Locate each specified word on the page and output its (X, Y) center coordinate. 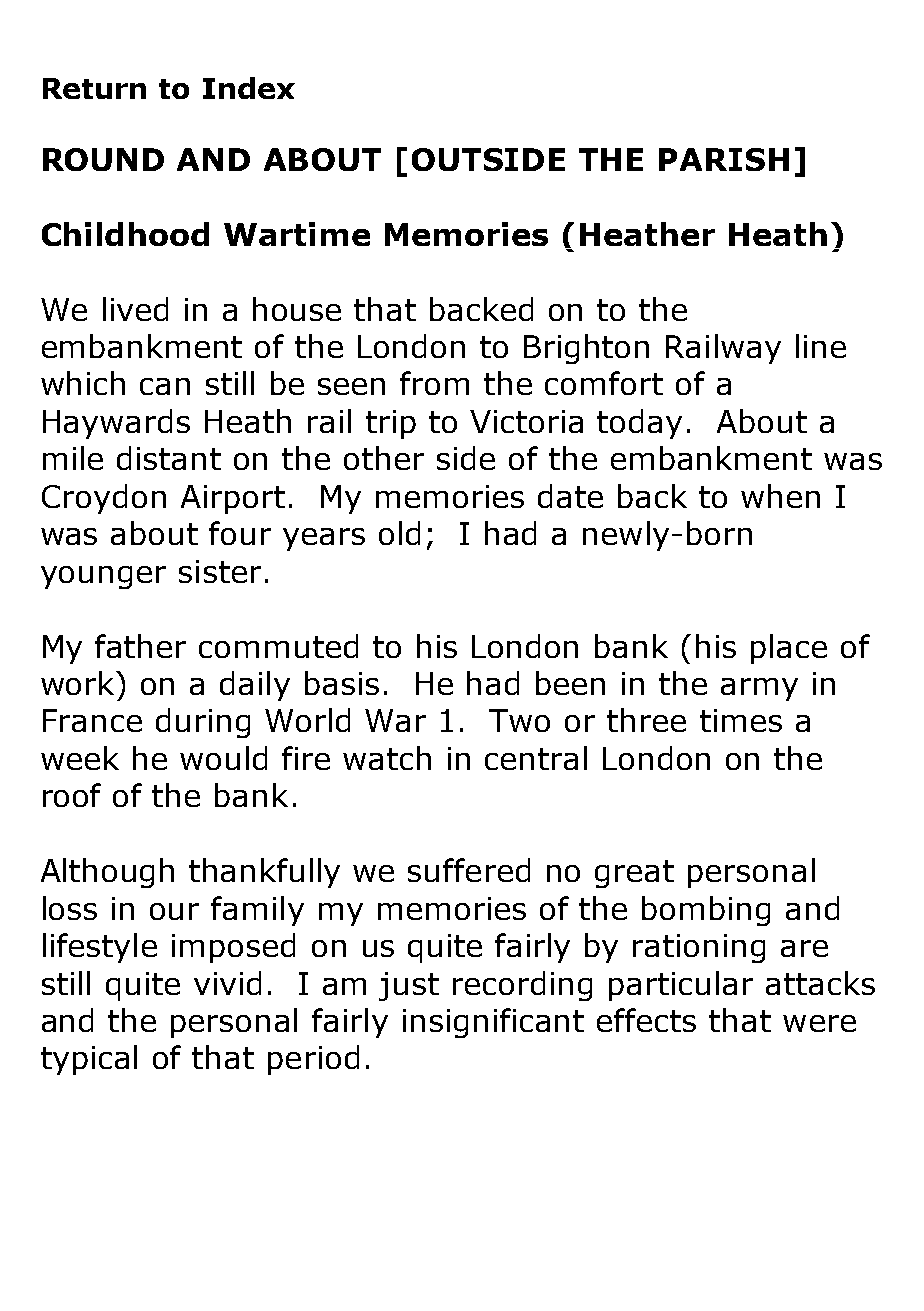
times (741, 720)
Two (519, 720)
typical (89, 1060)
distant (169, 458)
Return (94, 88)
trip (391, 424)
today (639, 424)
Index (249, 88)
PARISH (724, 159)
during (203, 723)
